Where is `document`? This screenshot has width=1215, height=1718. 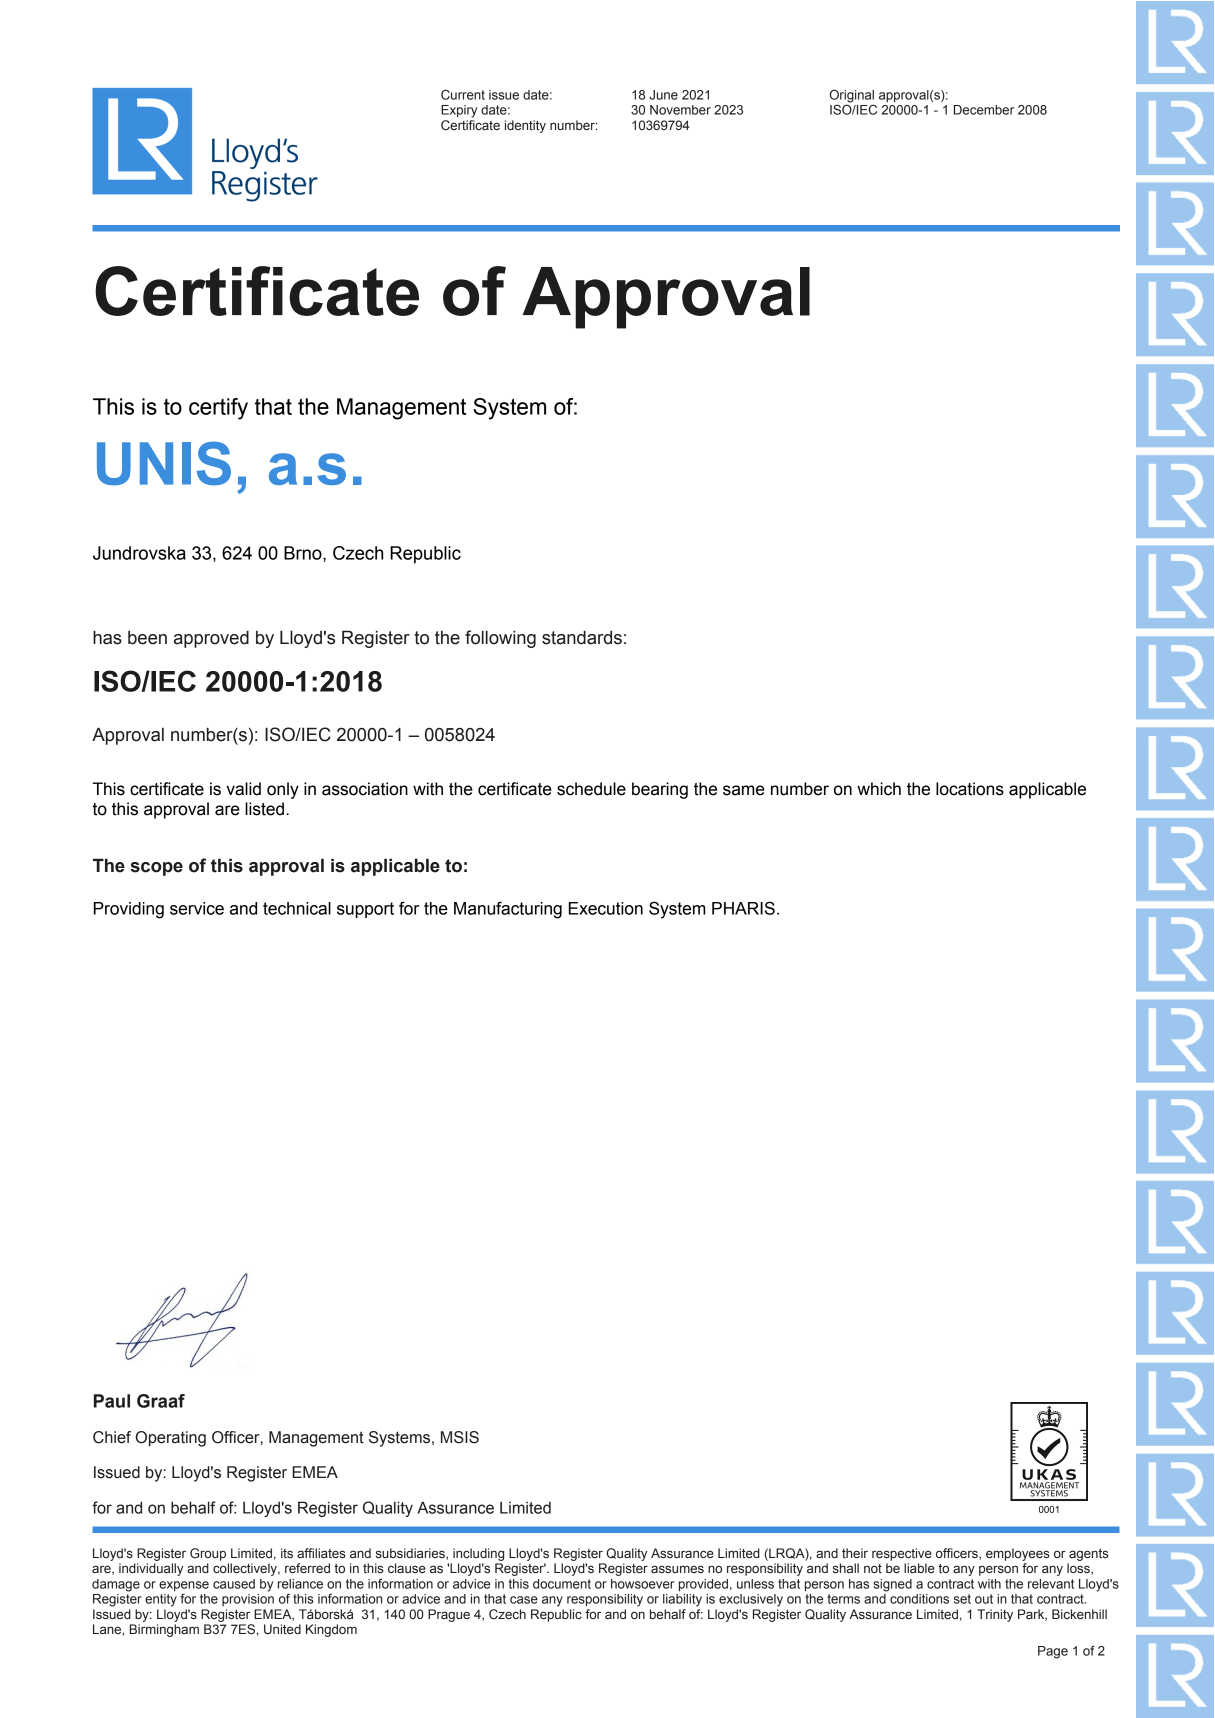 document is located at coordinates (562, 1584).
